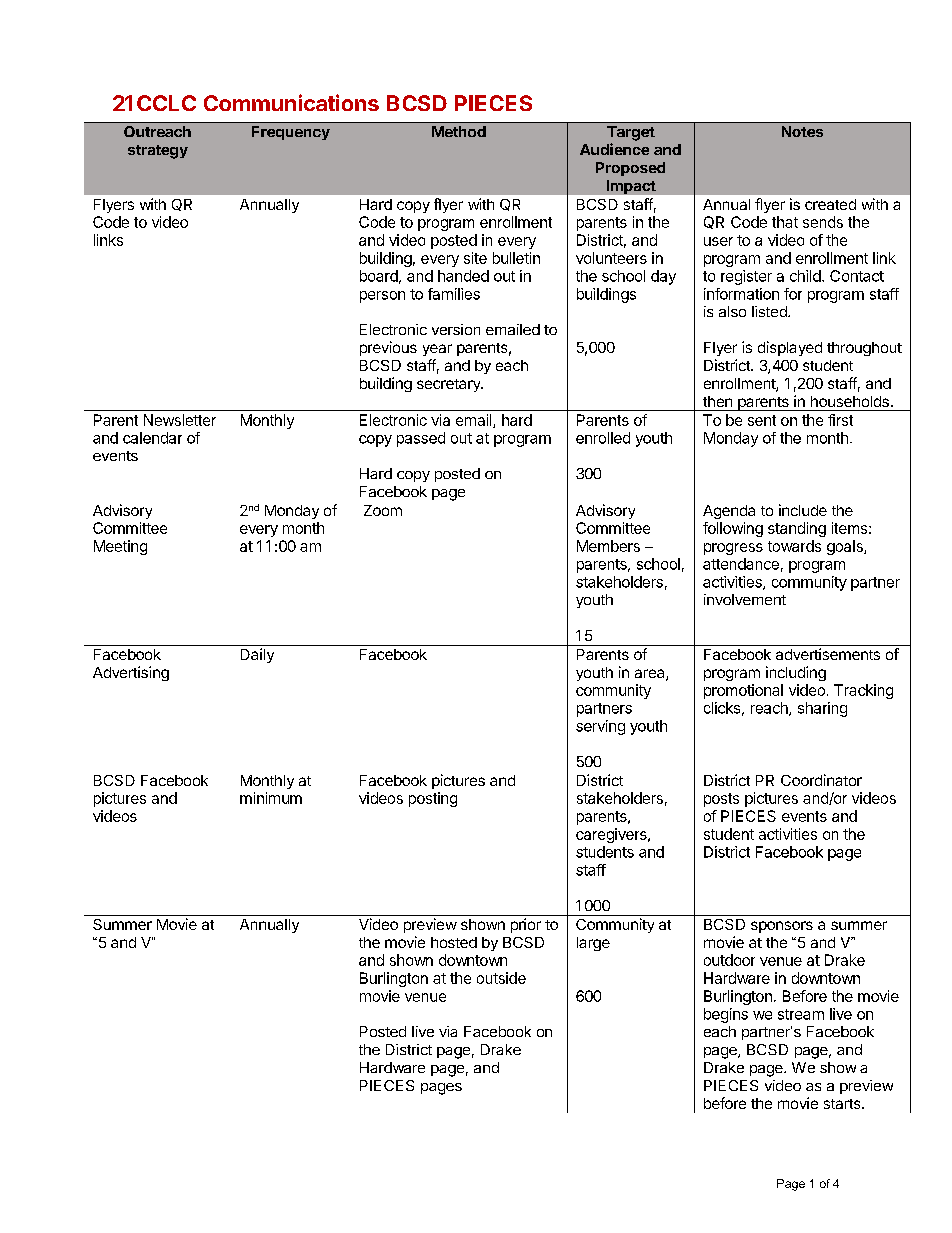  I want to click on minimum, so click(271, 798).
